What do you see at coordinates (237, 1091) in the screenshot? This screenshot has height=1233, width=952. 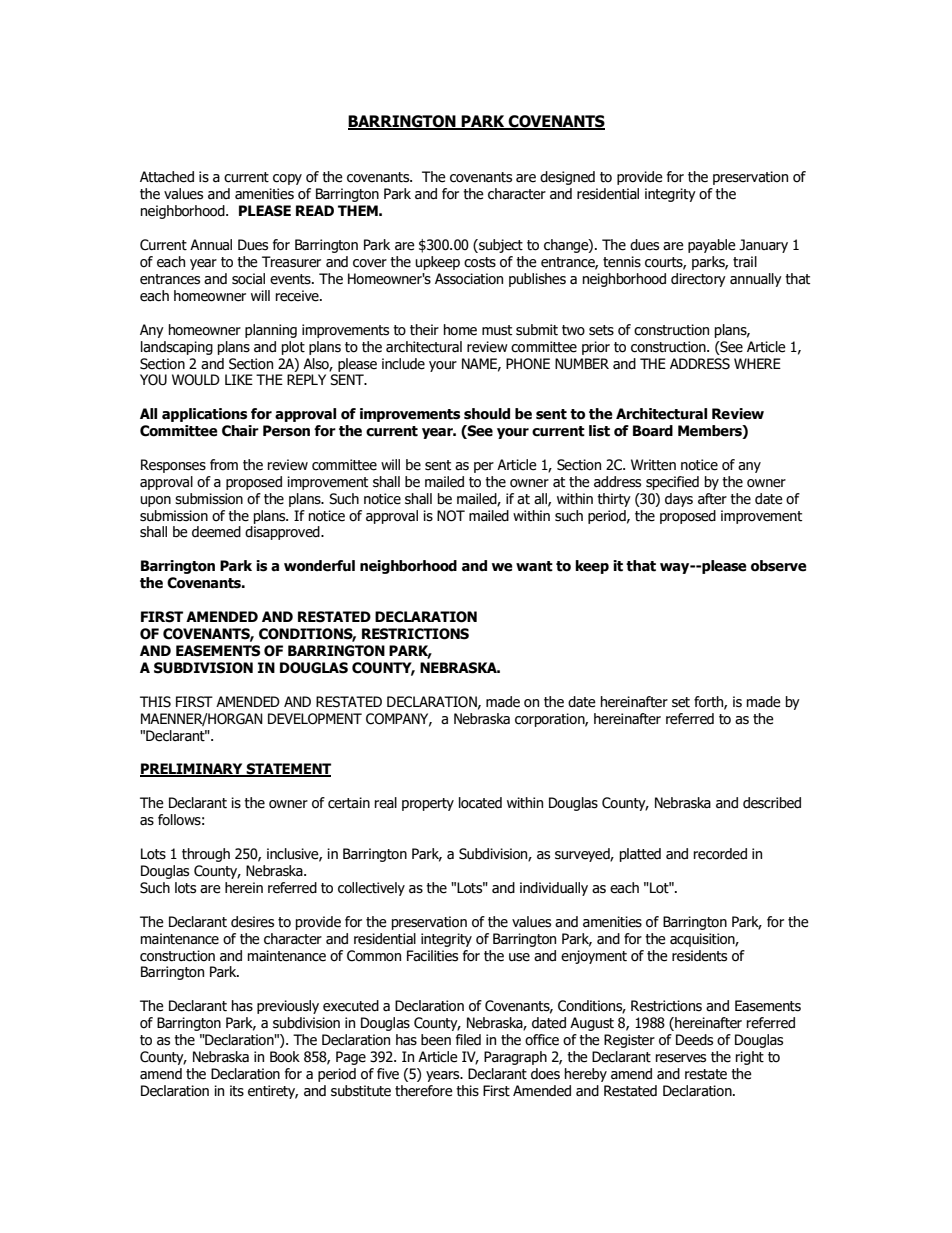 I see `its` at bounding box center [237, 1091].
